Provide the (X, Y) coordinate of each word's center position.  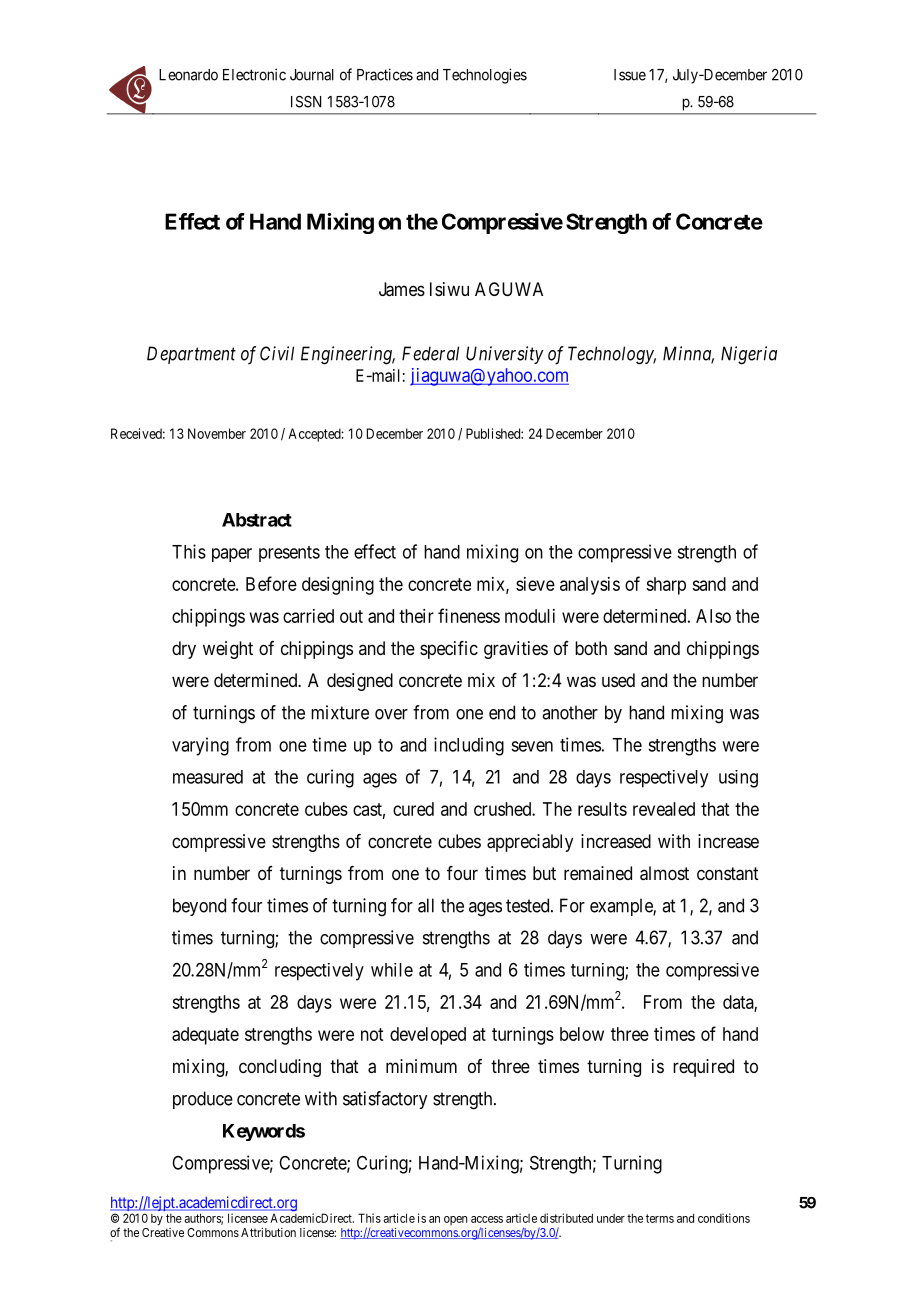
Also (713, 616)
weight (228, 650)
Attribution (268, 1232)
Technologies (485, 76)
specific (449, 650)
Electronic (254, 74)
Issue (630, 75)
